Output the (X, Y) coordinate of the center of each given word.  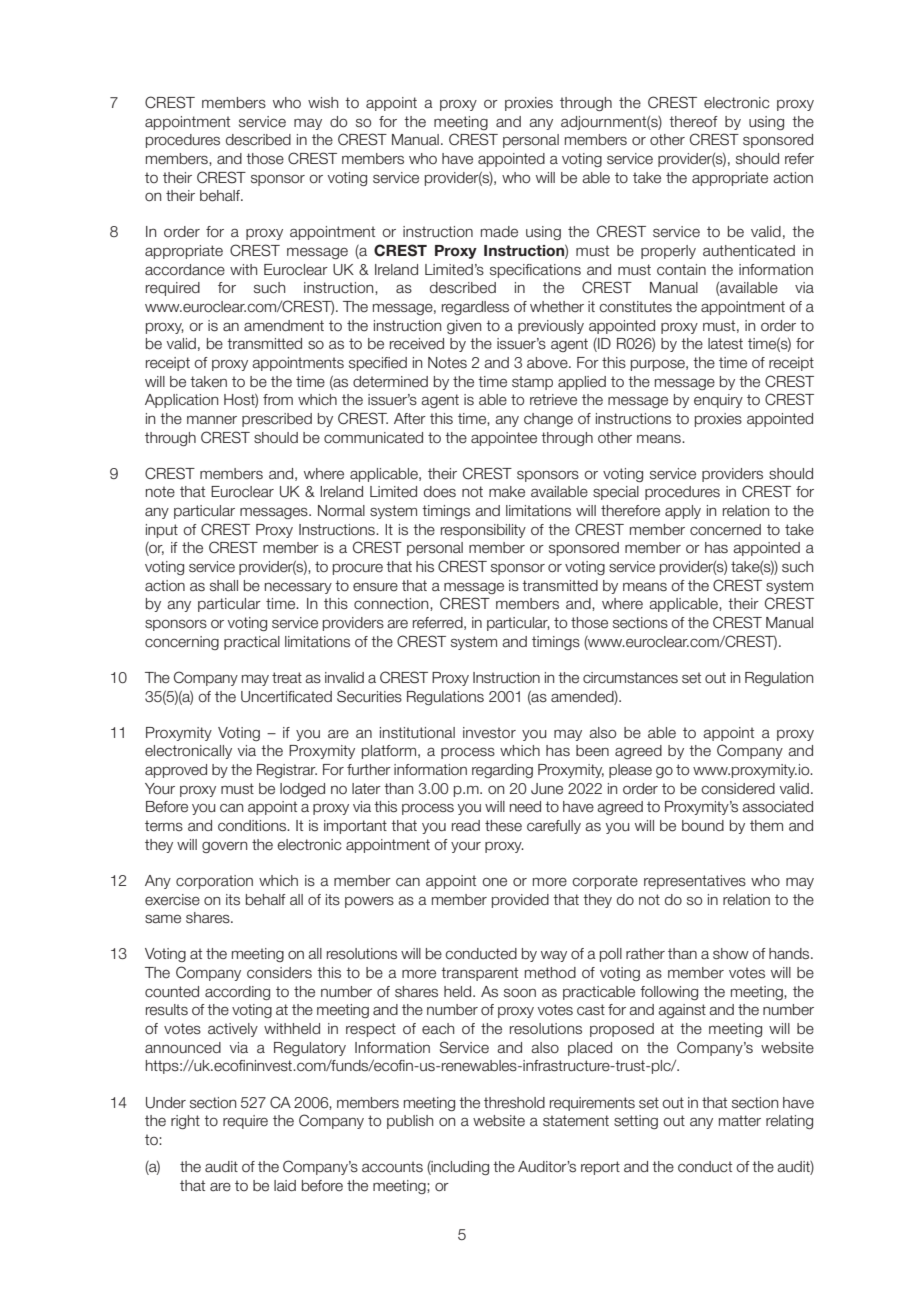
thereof (693, 122)
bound (703, 826)
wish (323, 102)
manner (212, 420)
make (507, 492)
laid (285, 1185)
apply (683, 512)
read (466, 826)
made (499, 232)
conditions (253, 826)
